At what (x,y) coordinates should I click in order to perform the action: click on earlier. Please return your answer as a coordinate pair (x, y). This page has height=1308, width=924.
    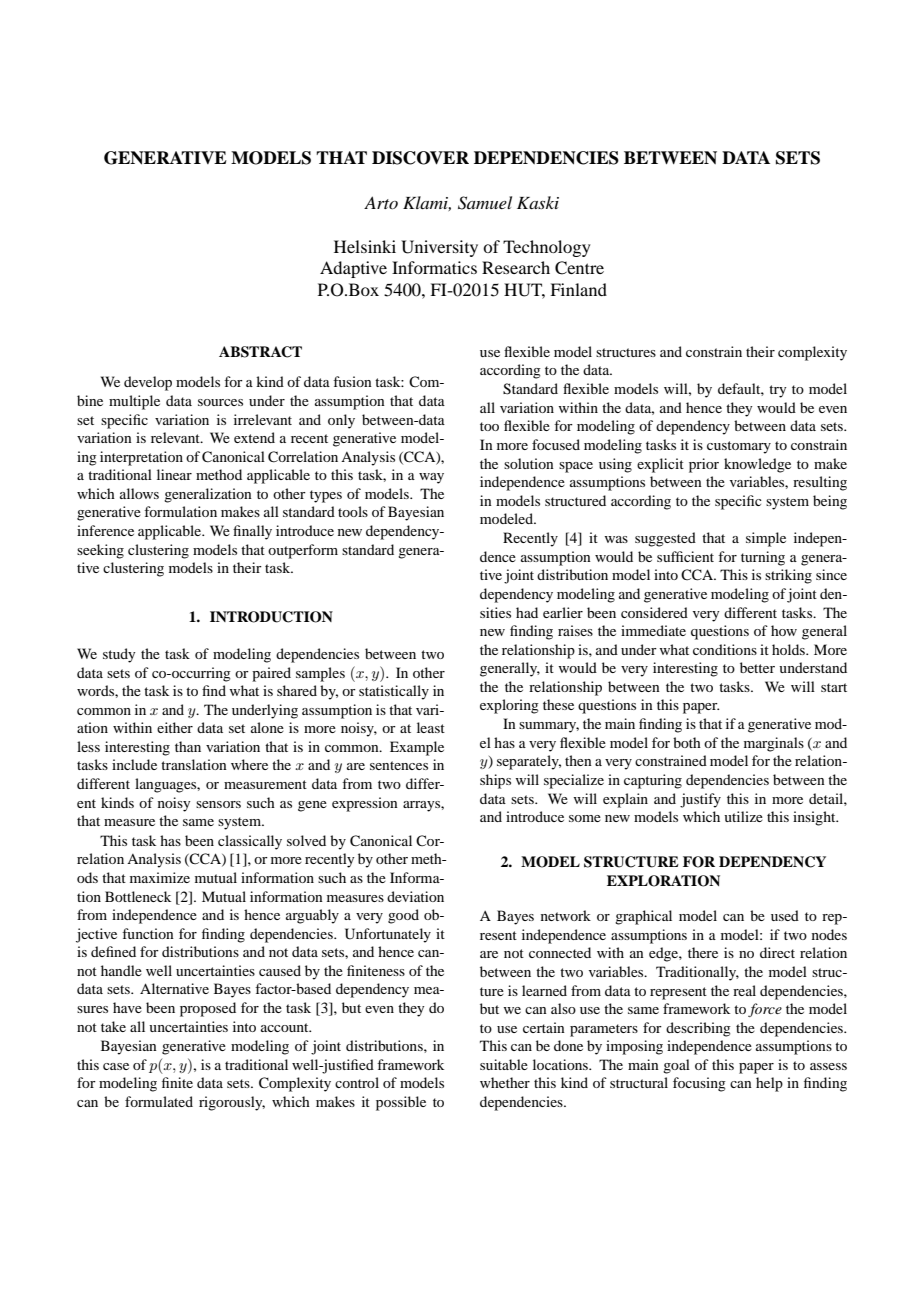
    Looking at the image, I should click on (563, 612).
